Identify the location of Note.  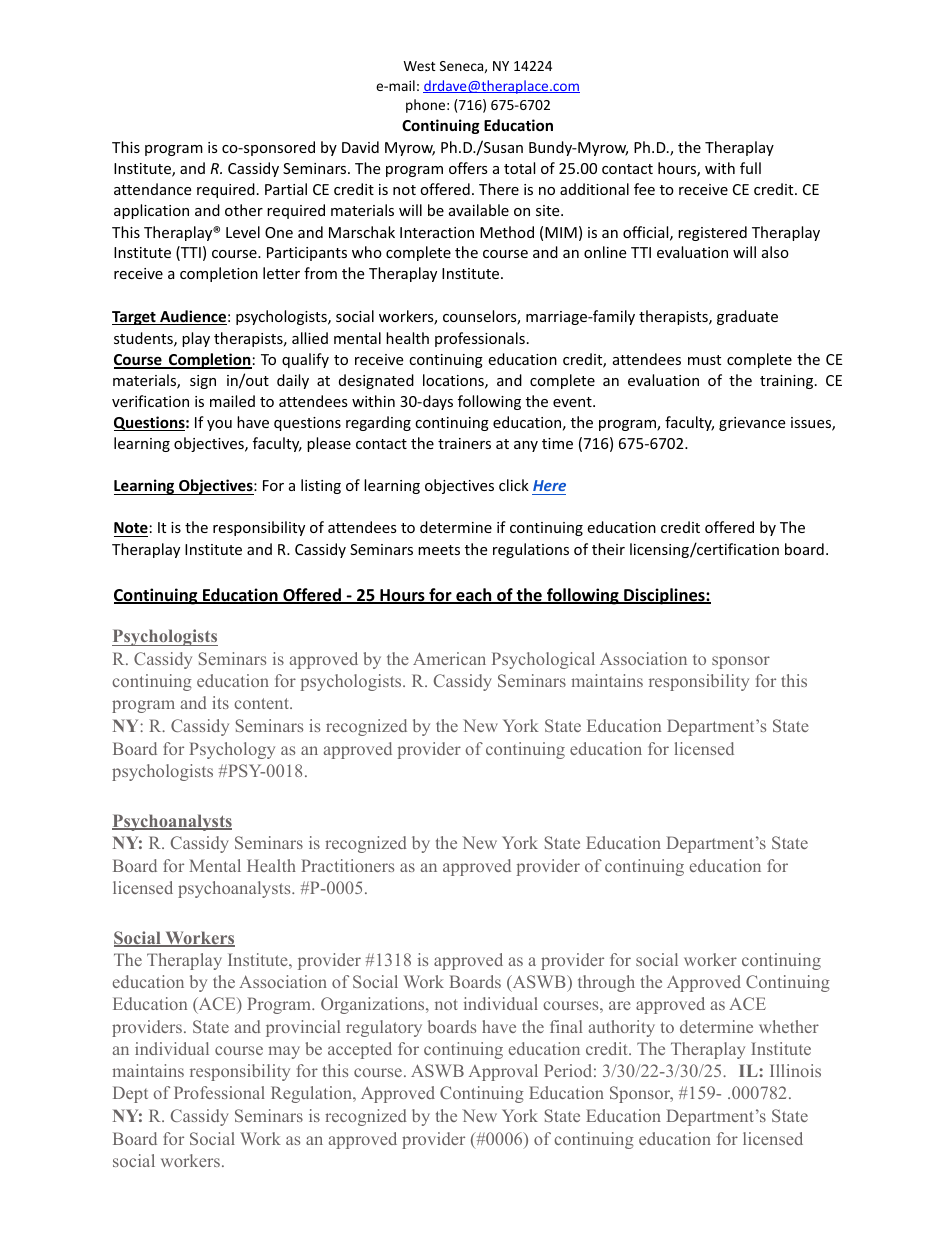
(131, 529).
